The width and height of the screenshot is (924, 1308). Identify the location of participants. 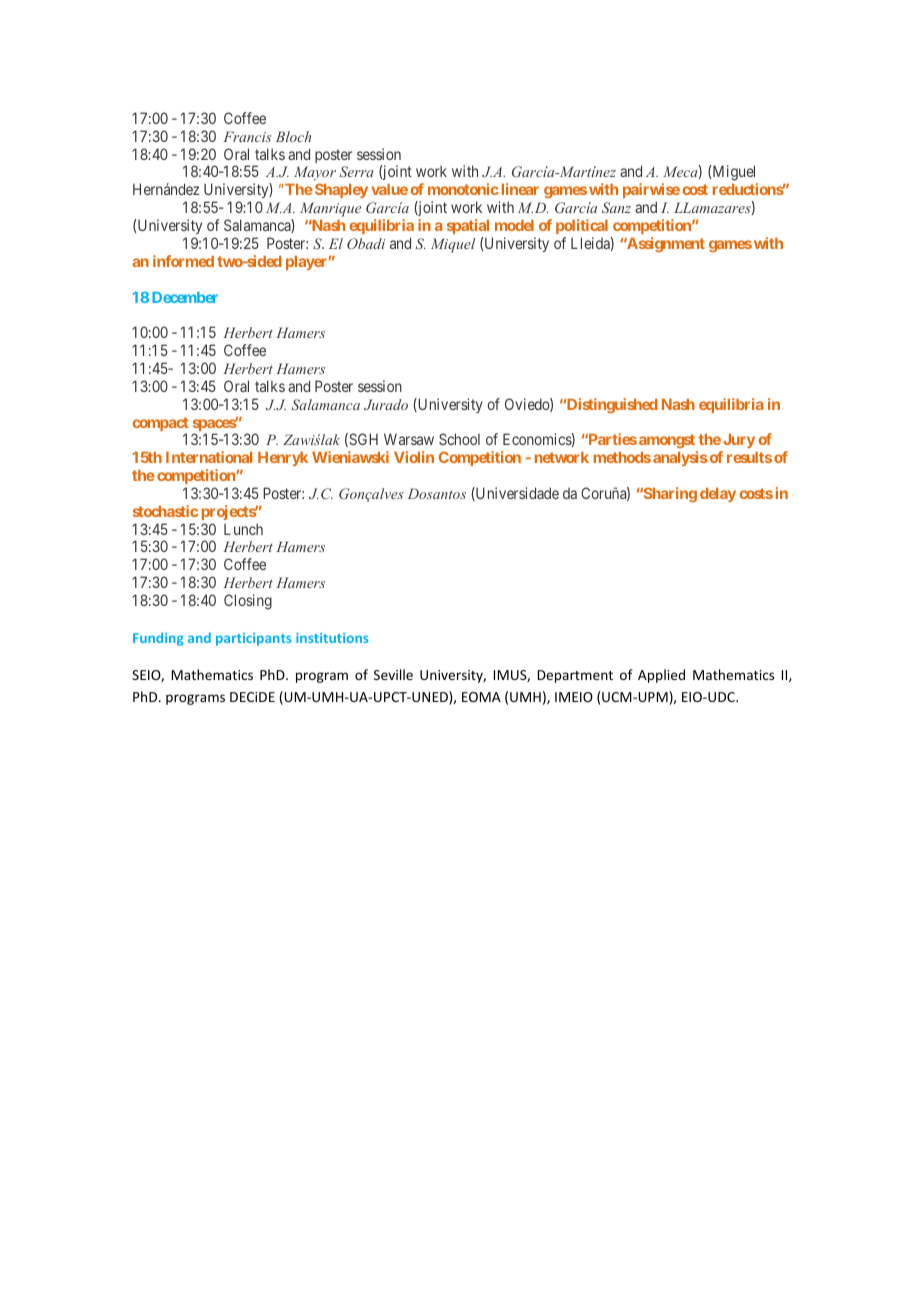
(253, 639).
